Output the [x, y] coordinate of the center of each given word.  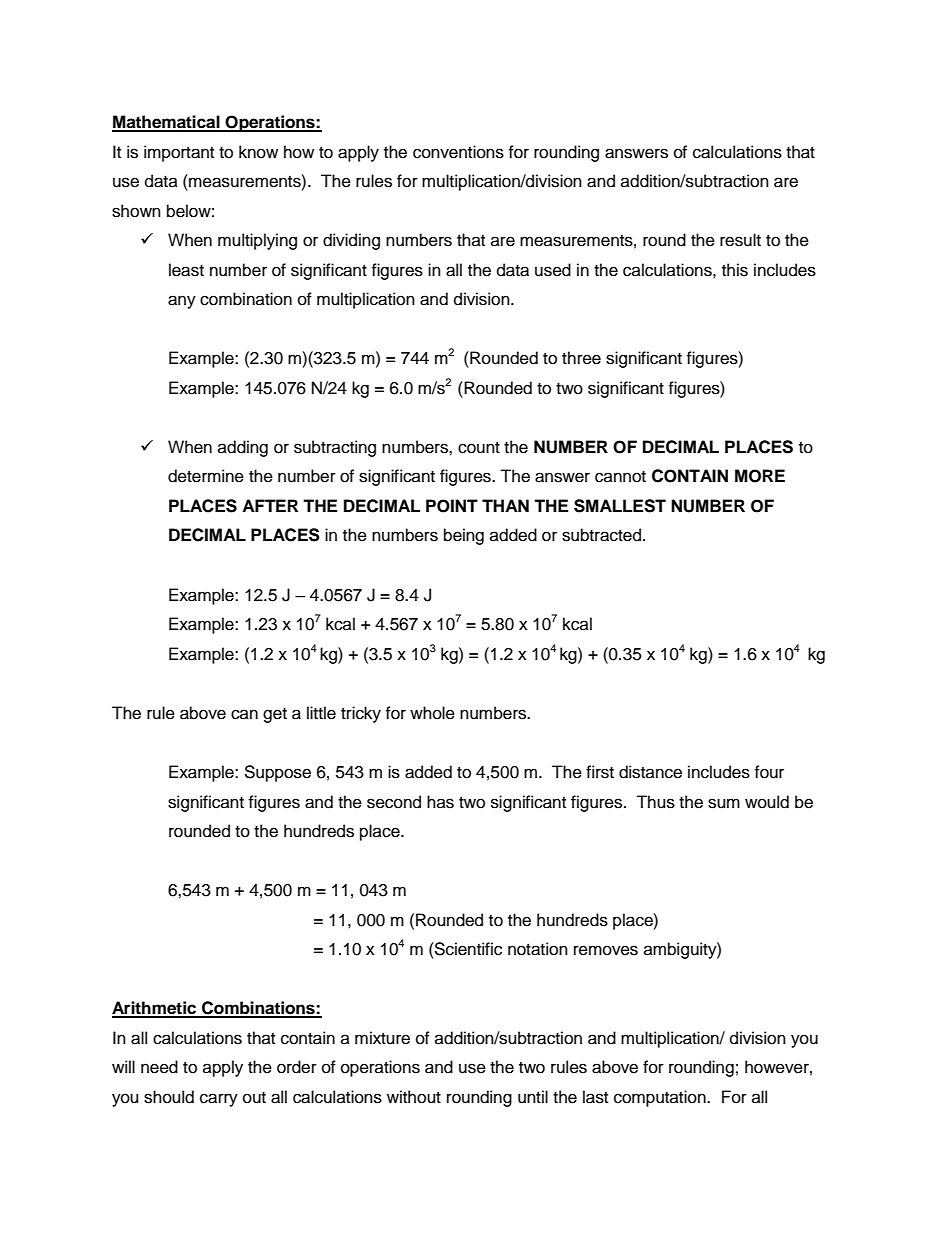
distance [650, 772]
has [440, 802]
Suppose [277, 773]
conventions [458, 152]
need [159, 1067]
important [179, 153]
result [740, 240]
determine [206, 476]
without [414, 1097]
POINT [452, 506]
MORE [760, 476]
